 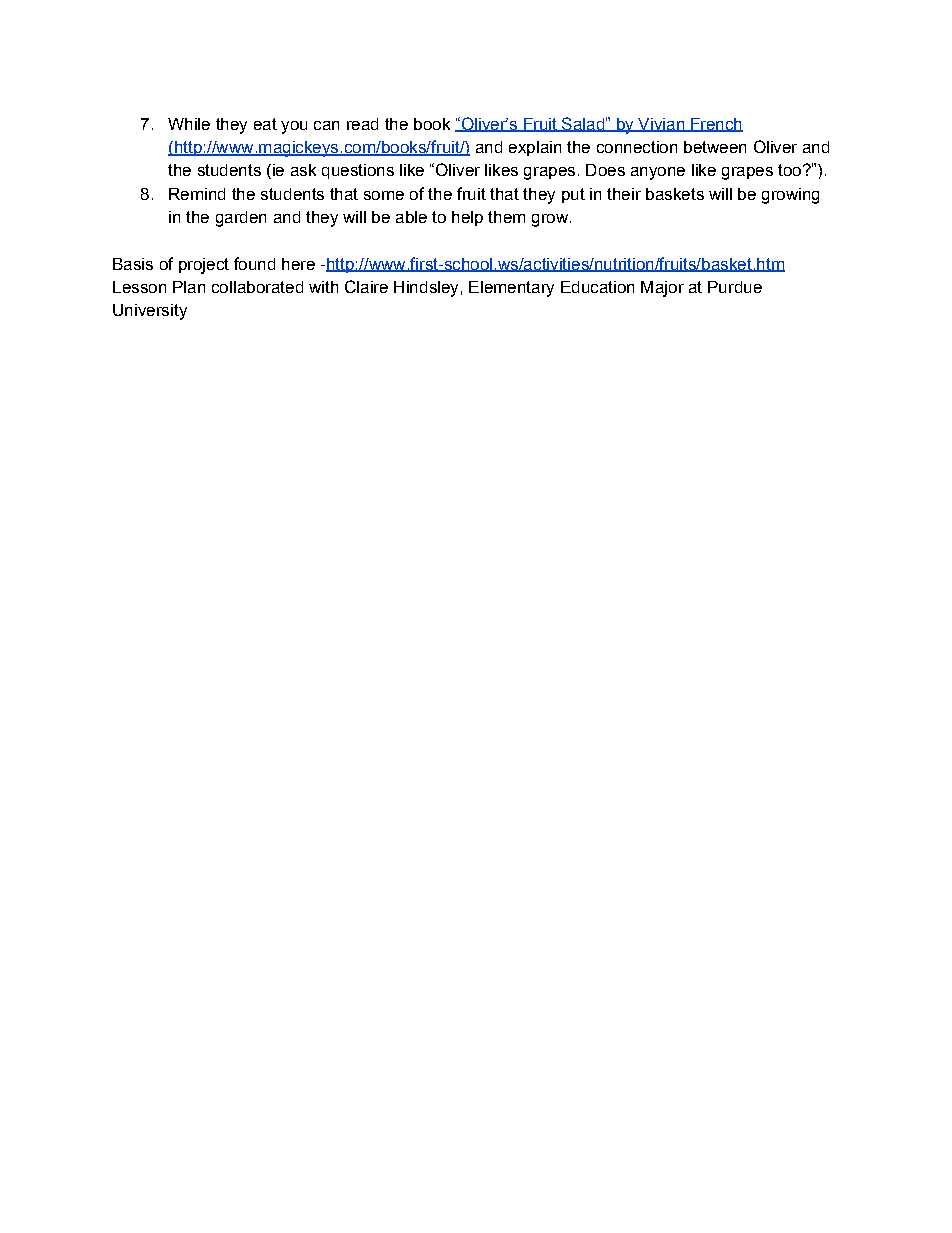 What do you see at coordinates (624, 194) in the screenshot?
I see `their` at bounding box center [624, 194].
